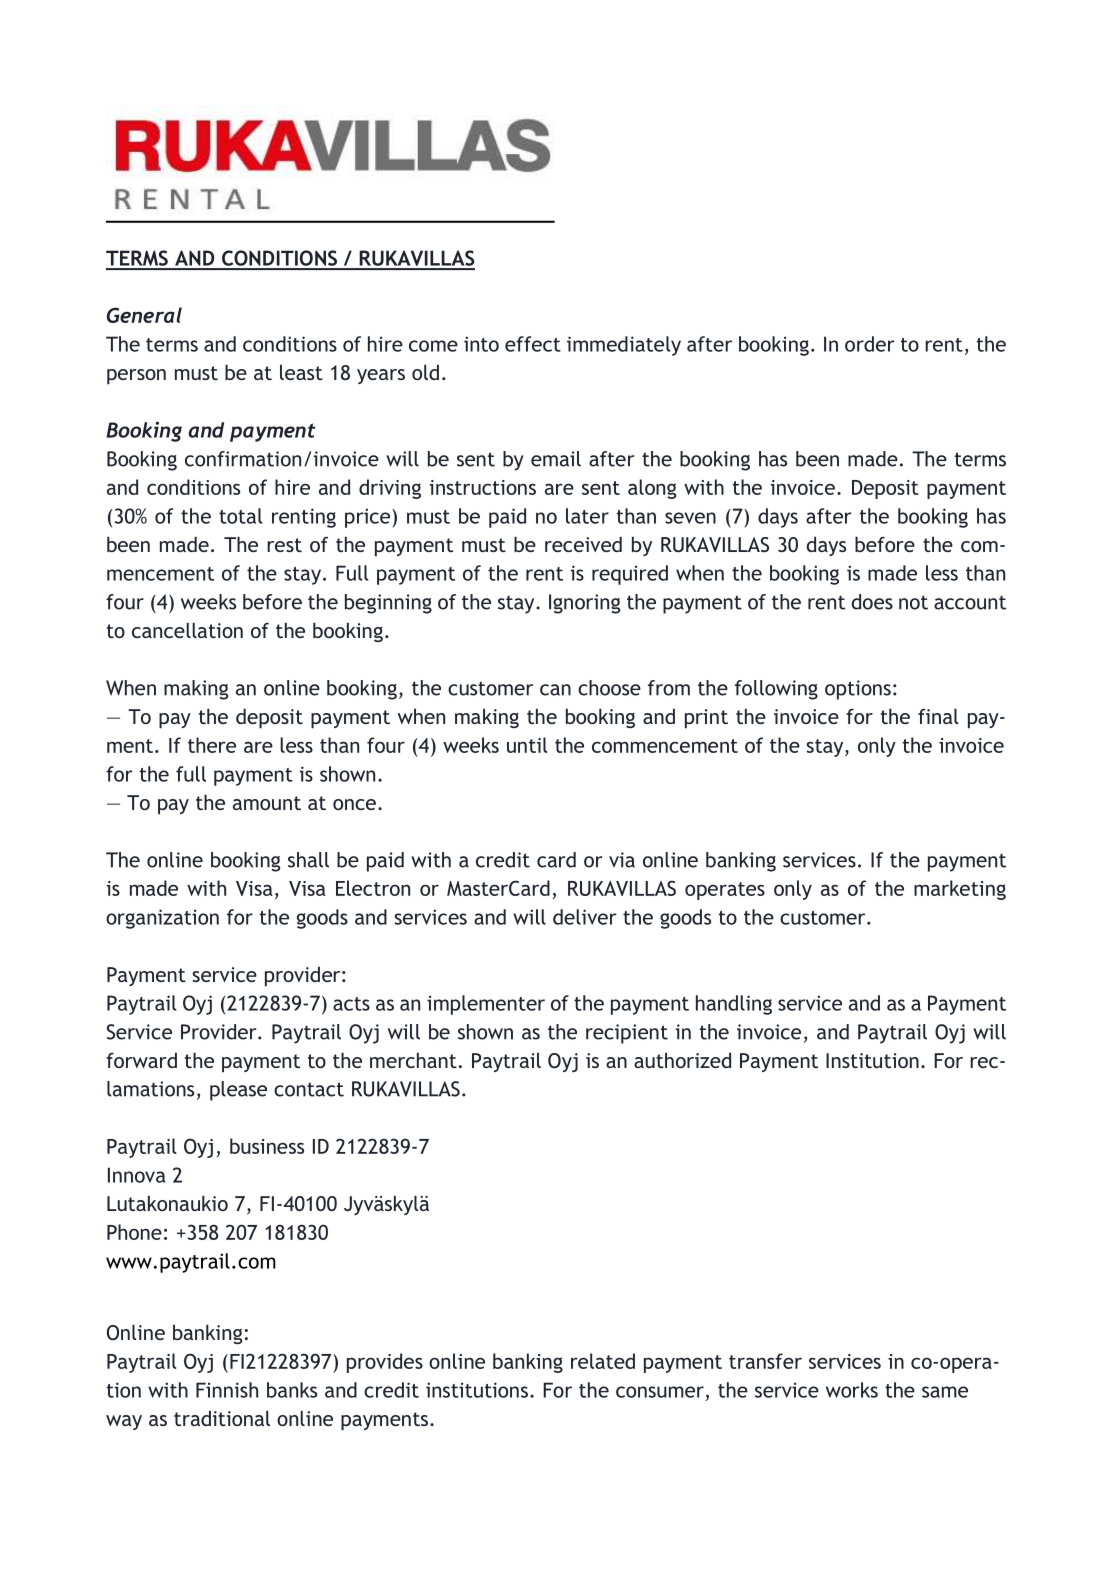  Describe the element at coordinates (267, 1146) in the page. I see `business` at that location.
